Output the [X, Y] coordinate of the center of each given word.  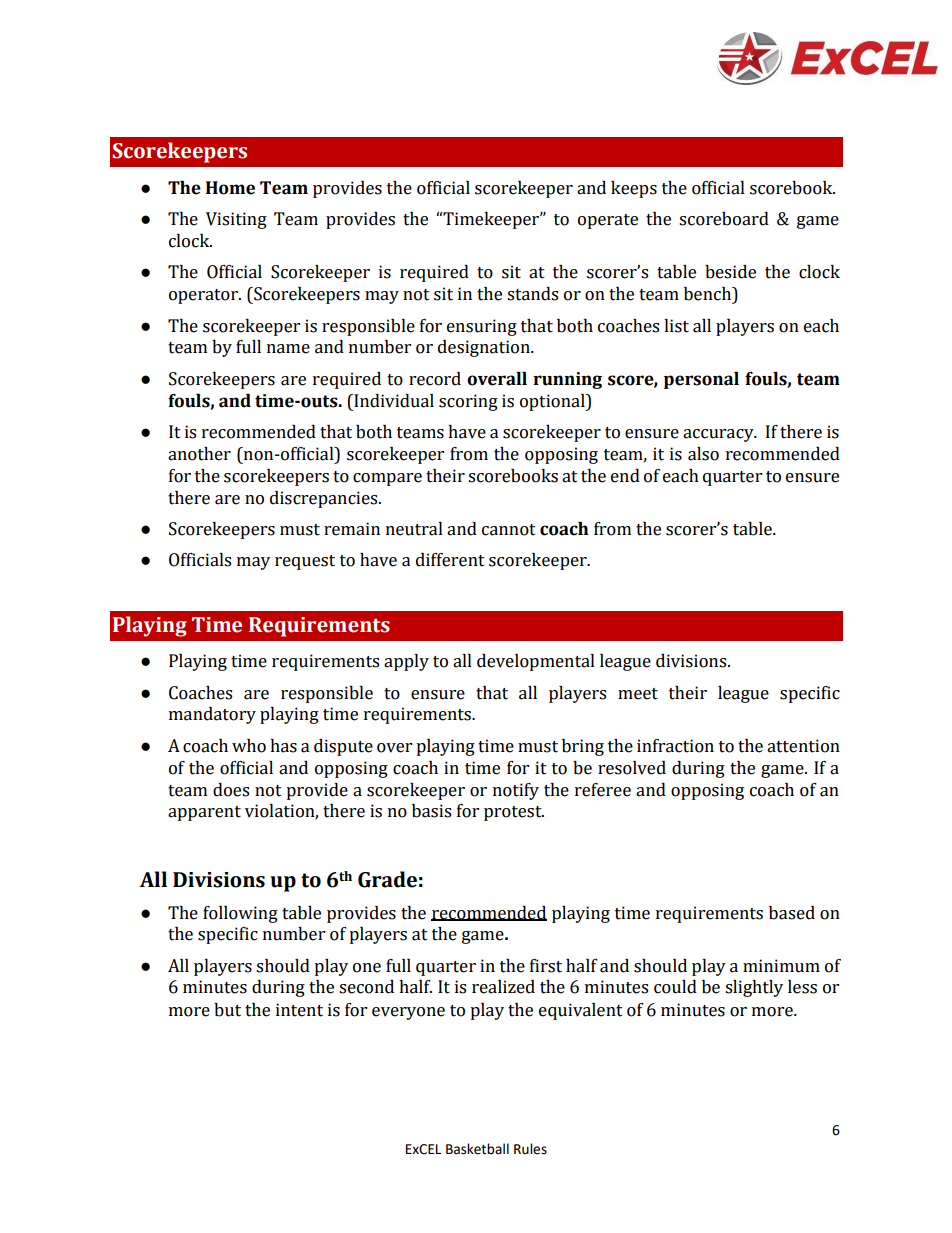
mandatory [212, 715]
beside [730, 272]
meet [638, 694]
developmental [536, 662]
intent [299, 1010]
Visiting [236, 220]
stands [532, 294]
